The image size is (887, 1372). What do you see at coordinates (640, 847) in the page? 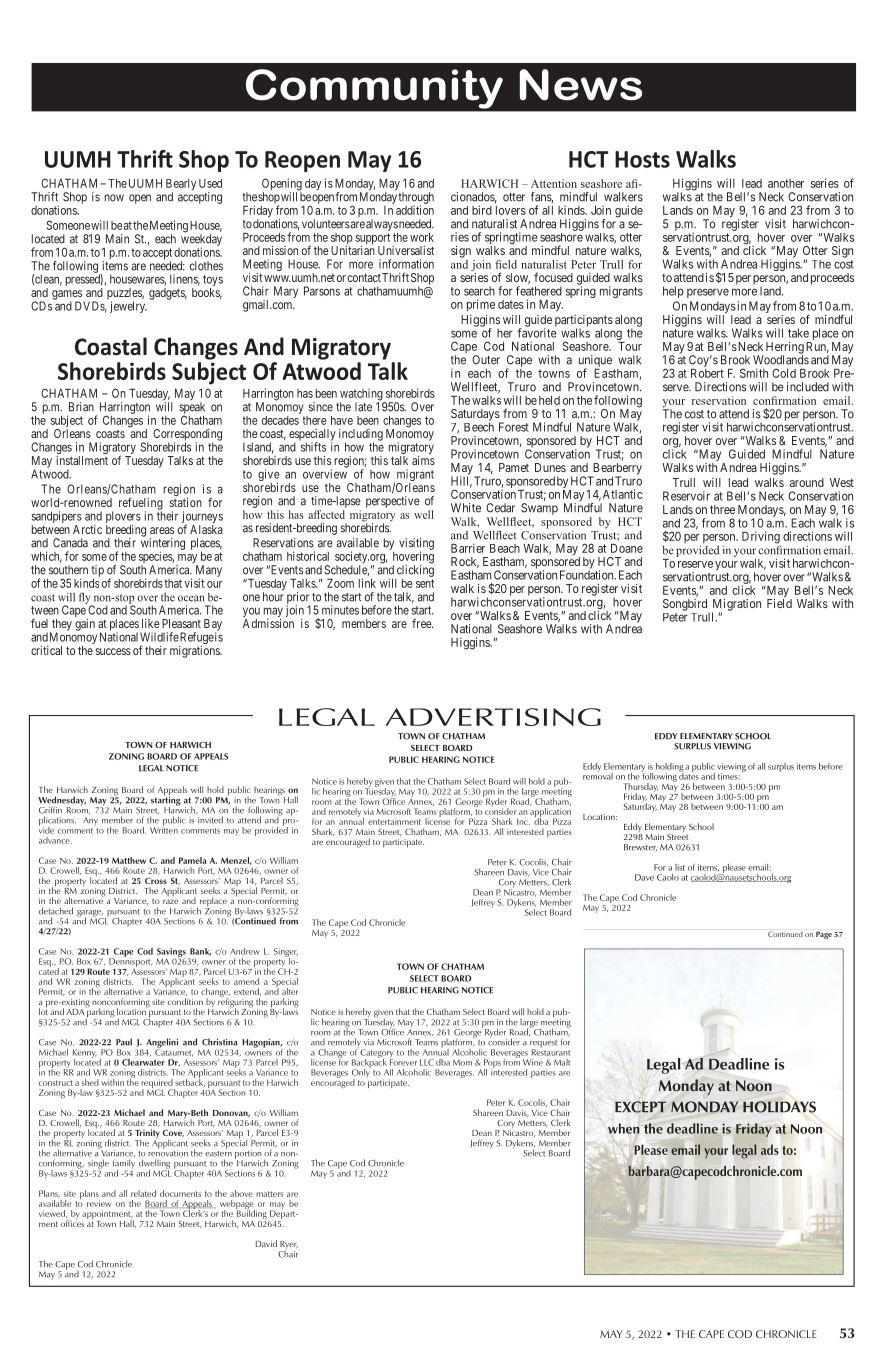
I see `Brewster` at bounding box center [640, 847].
